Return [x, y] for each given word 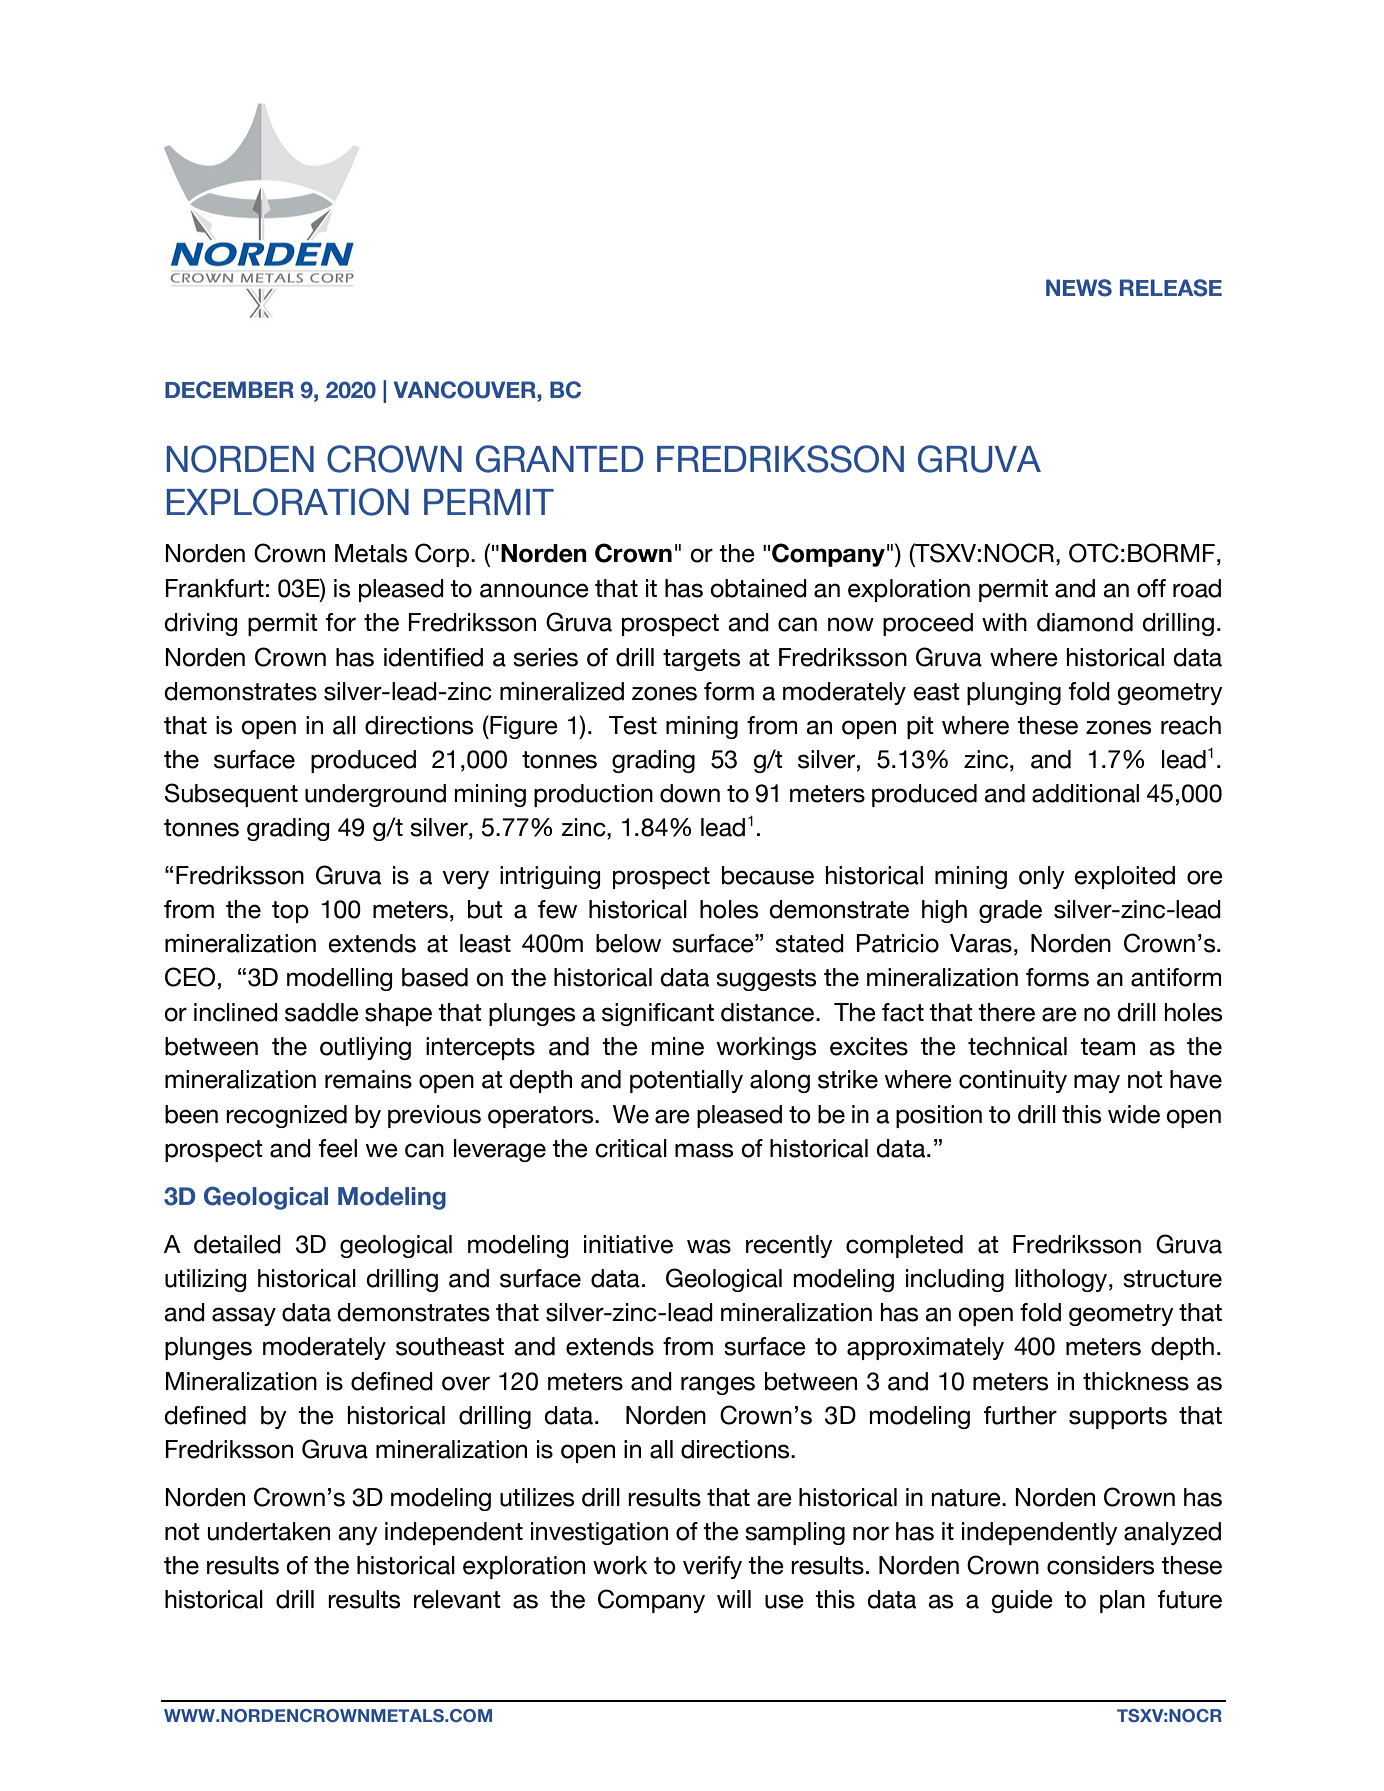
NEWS [1079, 288]
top [290, 912]
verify [712, 1567]
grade [1010, 911]
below [628, 943]
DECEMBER [229, 390]
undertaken [268, 1531]
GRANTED [559, 459]
